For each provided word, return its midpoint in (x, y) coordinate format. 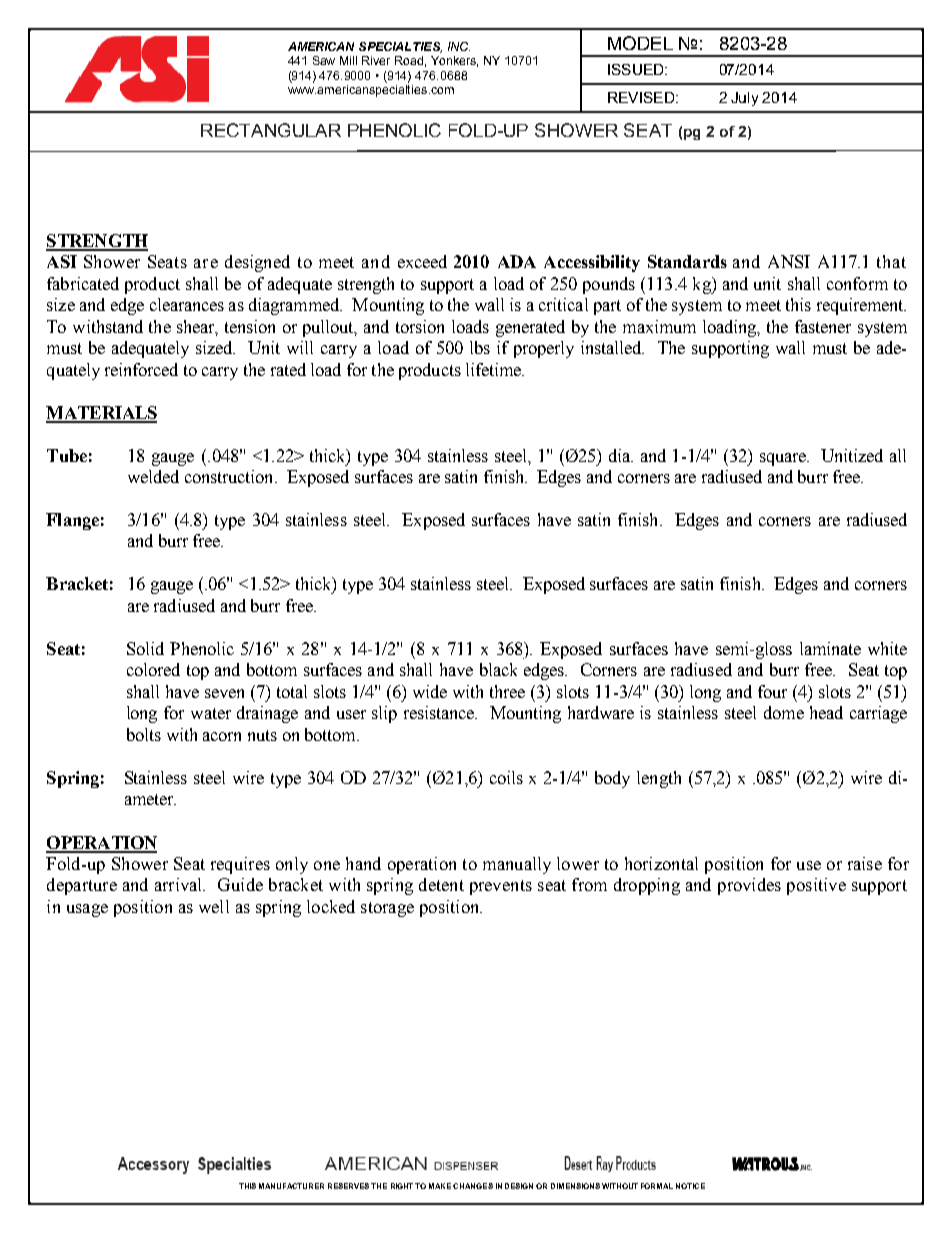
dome (784, 712)
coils (506, 777)
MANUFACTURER (291, 1186)
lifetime (494, 369)
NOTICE (690, 1186)
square (784, 459)
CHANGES (473, 1186)
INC (459, 46)
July (744, 99)
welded (153, 476)
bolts (144, 734)
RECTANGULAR (271, 130)
